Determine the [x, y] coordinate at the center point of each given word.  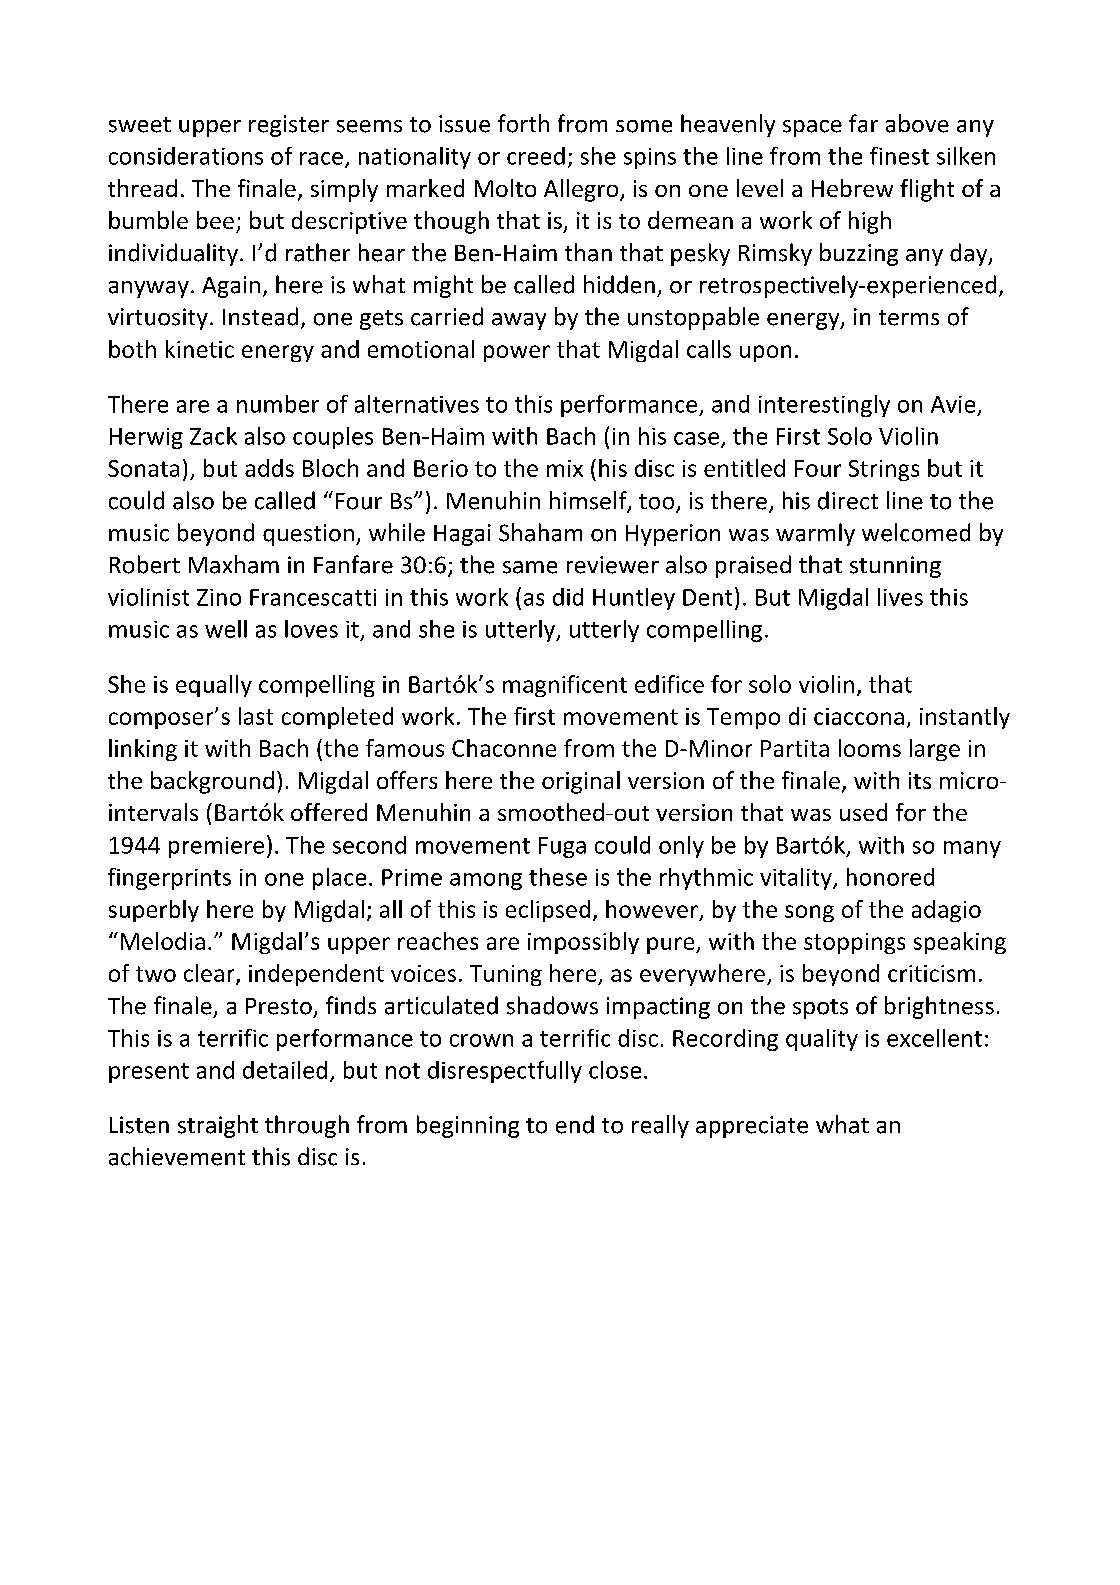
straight [218, 1126]
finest [899, 156]
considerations [186, 156]
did [568, 597]
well [226, 629]
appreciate [752, 1127]
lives [900, 597]
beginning [468, 1126]
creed [536, 156]
